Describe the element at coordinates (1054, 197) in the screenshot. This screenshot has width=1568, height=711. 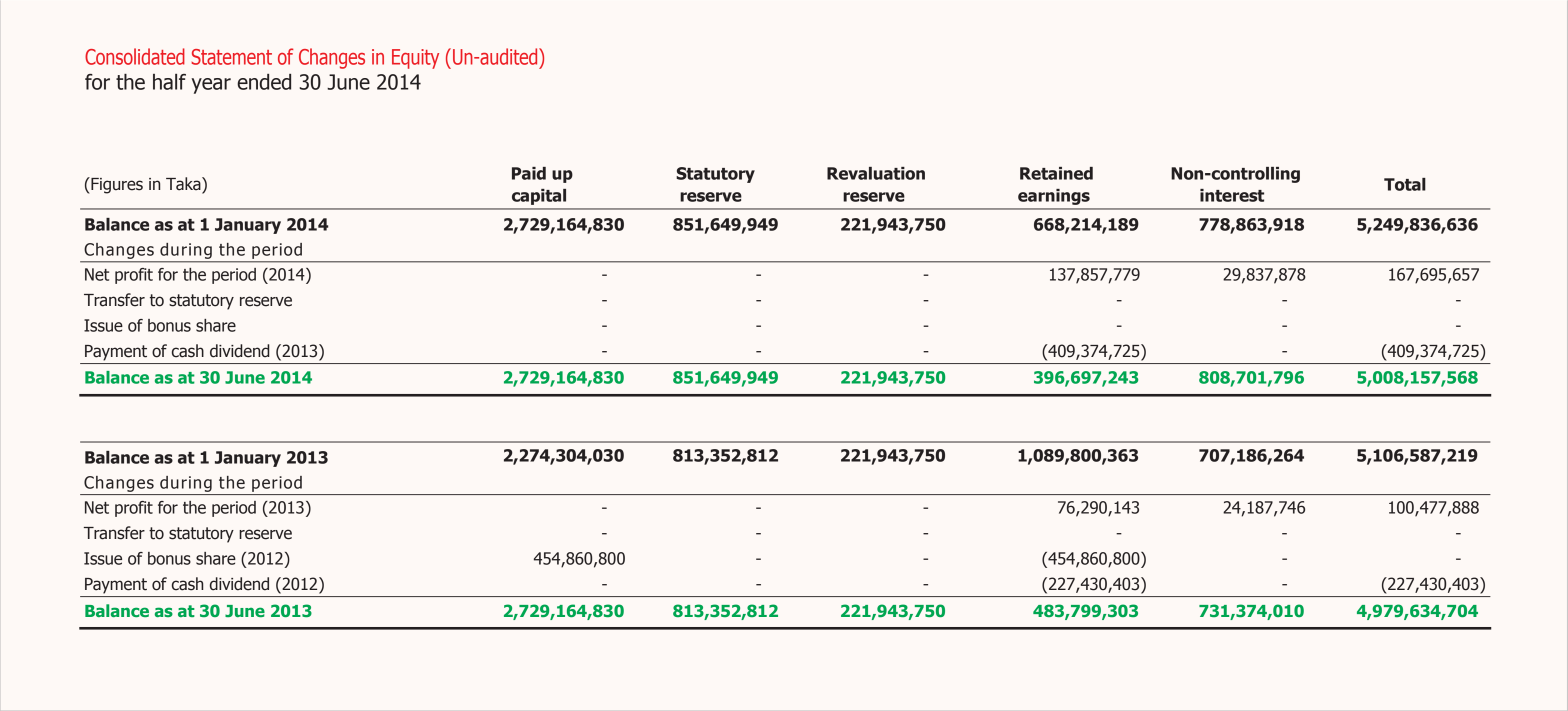
I see `earnings` at that location.
